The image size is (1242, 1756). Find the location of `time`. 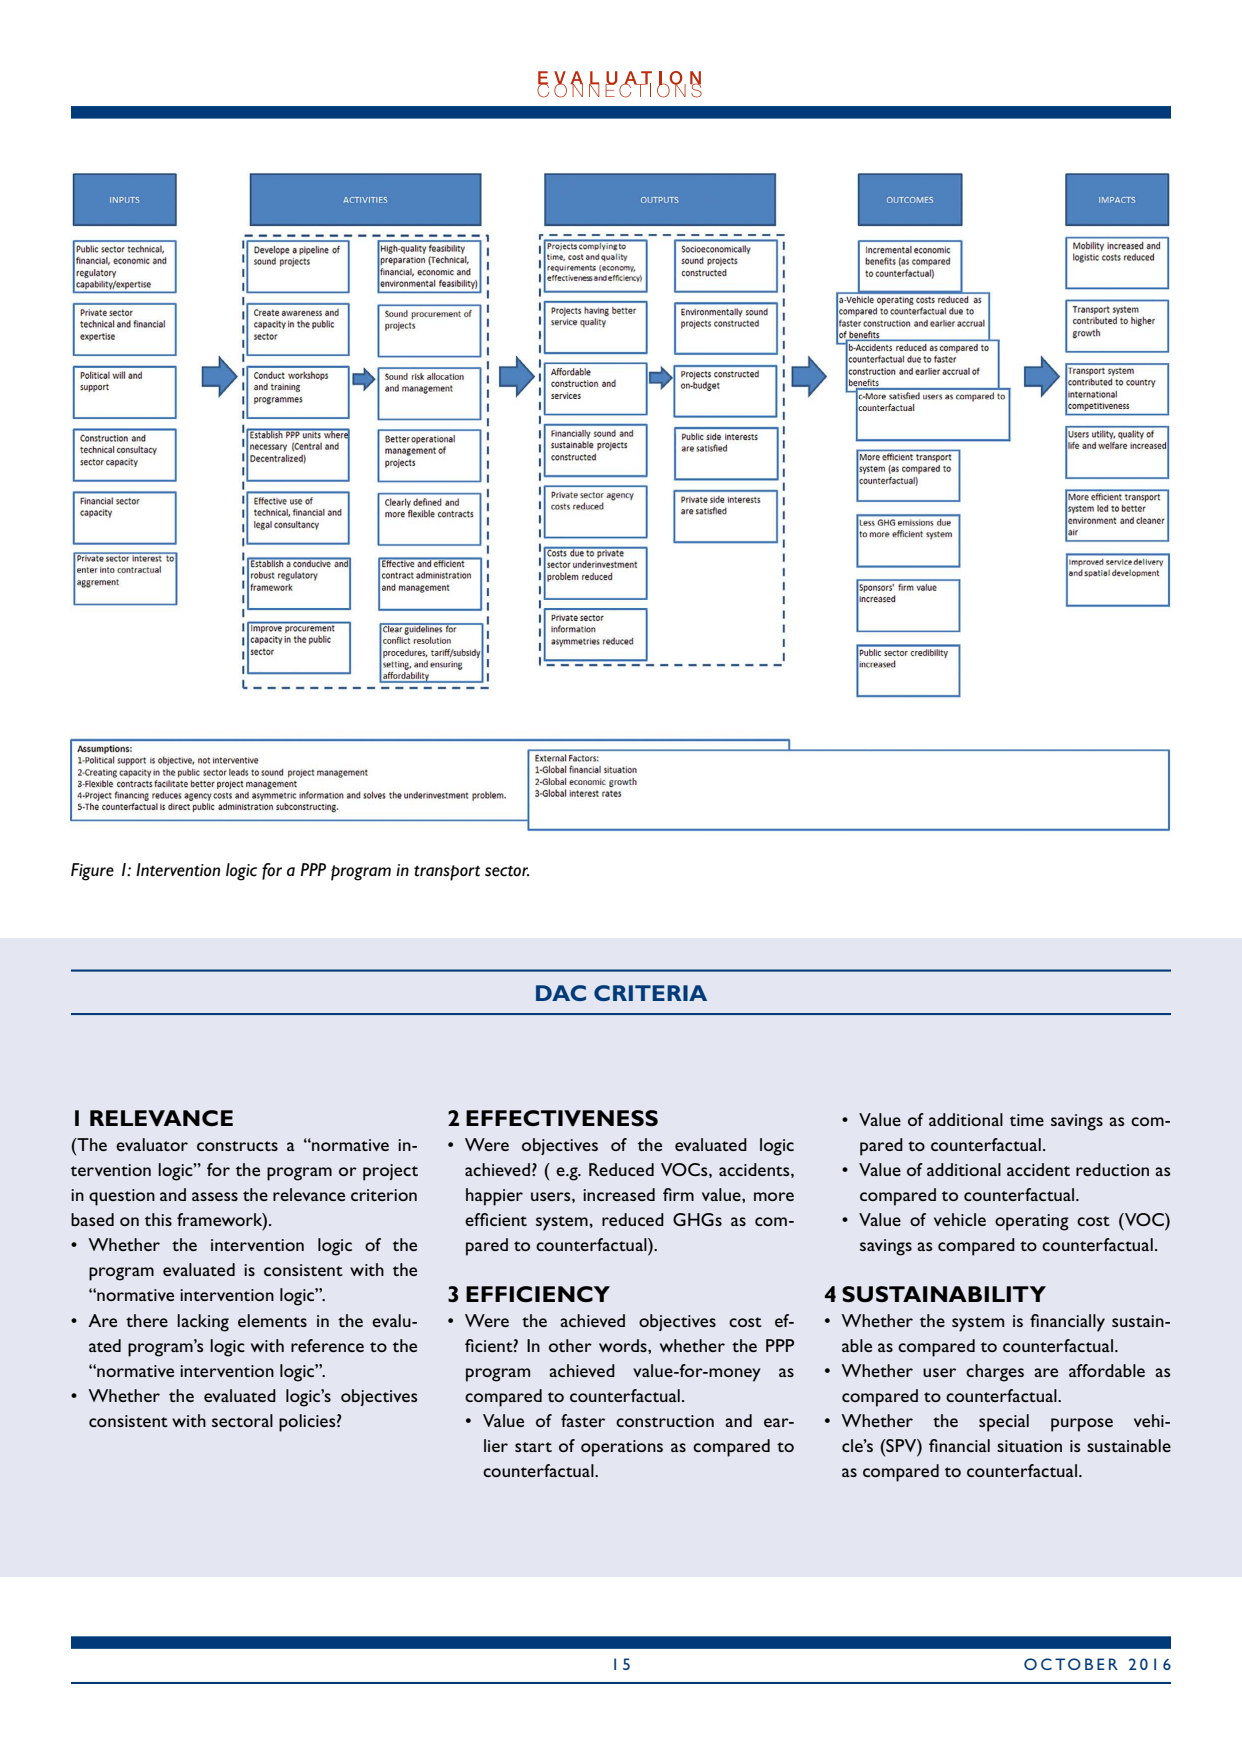

time is located at coordinates (1027, 1120).
